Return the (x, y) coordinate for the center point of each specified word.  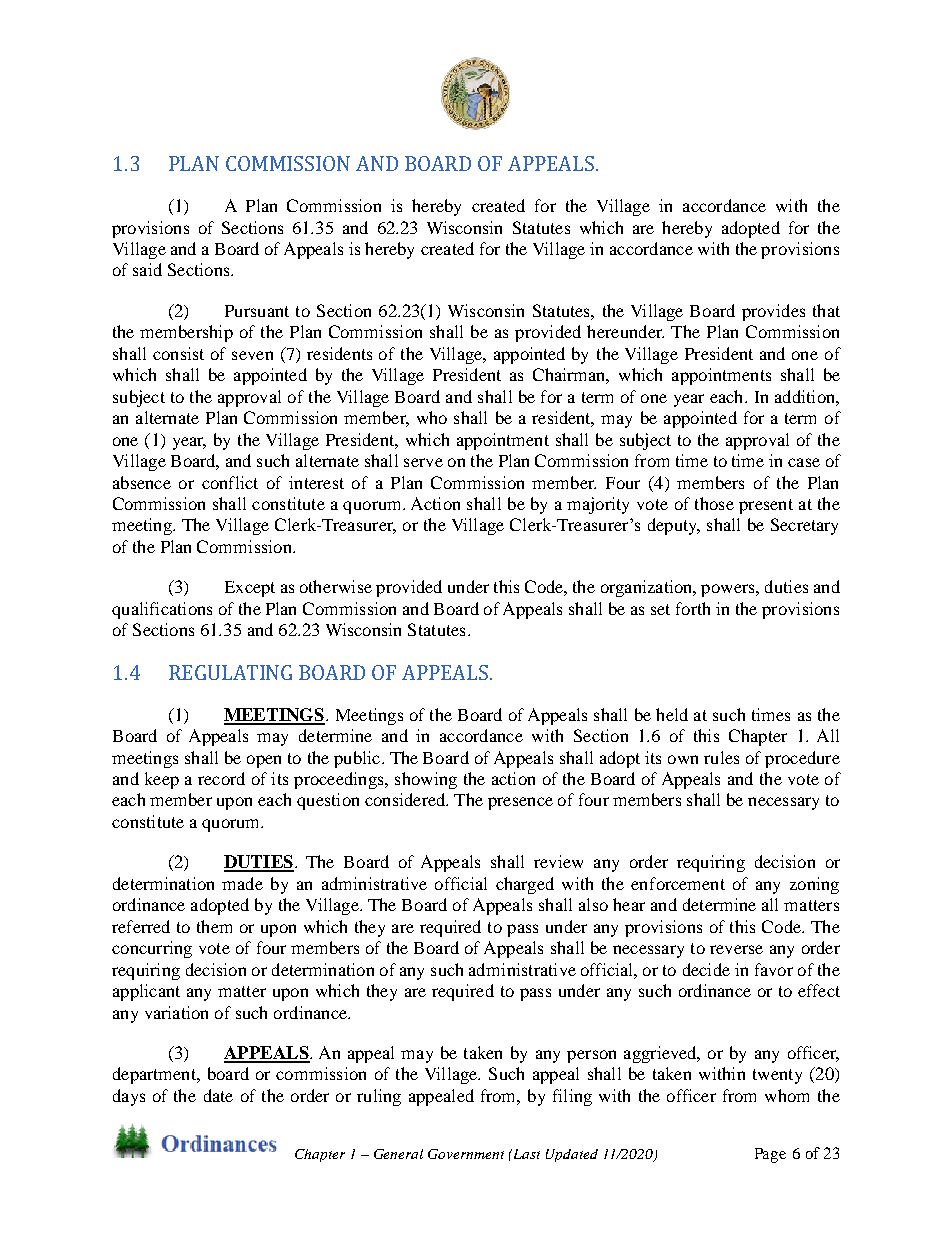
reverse (736, 949)
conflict (230, 482)
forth (693, 608)
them (214, 926)
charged (525, 885)
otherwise (336, 586)
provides (773, 312)
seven (252, 355)
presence (520, 803)
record (221, 778)
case (804, 462)
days (129, 1097)
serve (423, 462)
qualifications (162, 610)
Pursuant (257, 311)
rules (721, 757)
